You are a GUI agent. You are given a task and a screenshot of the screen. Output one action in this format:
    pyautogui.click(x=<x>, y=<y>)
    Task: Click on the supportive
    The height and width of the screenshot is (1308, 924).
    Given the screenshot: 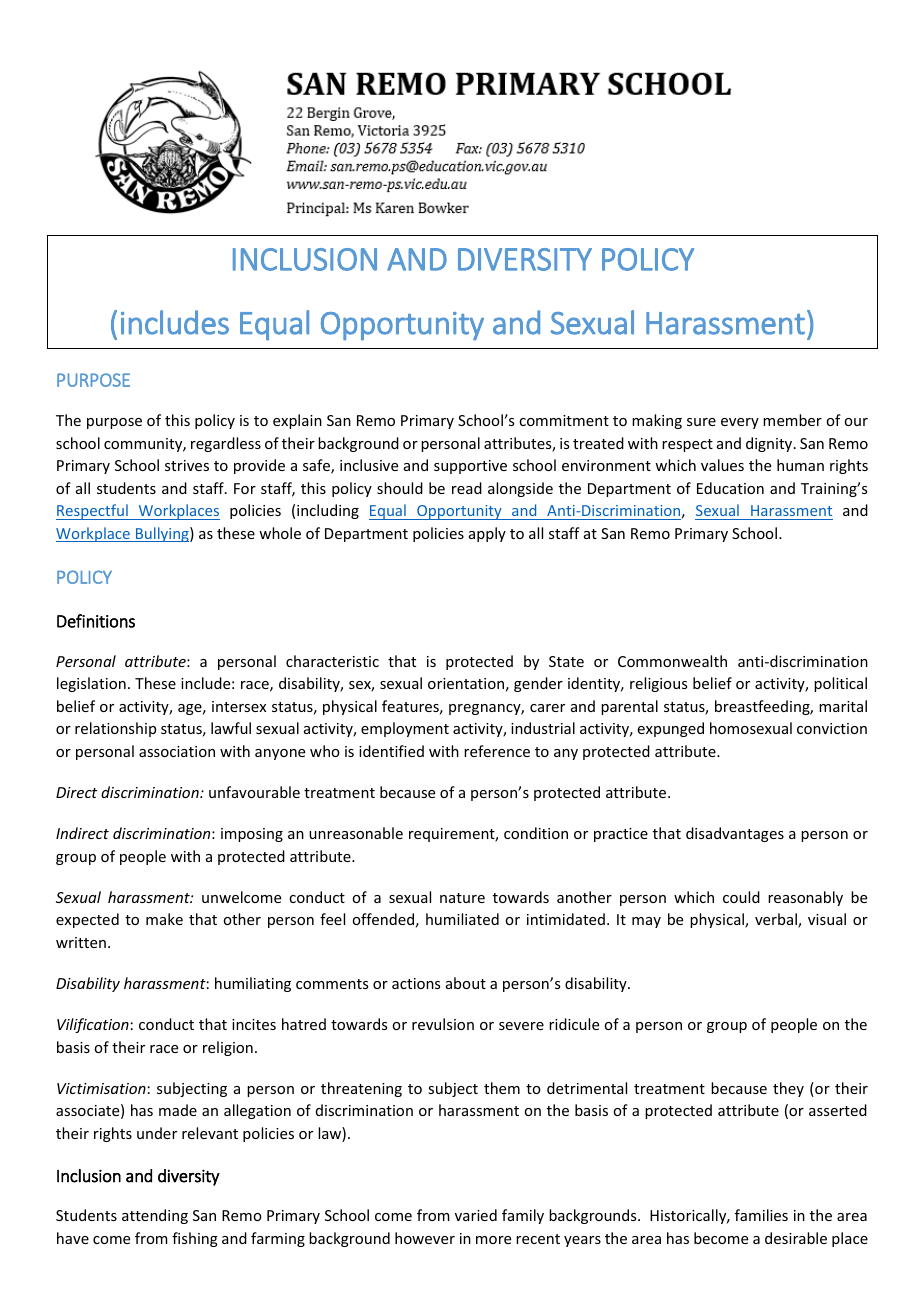 What is the action you would take?
    pyautogui.click(x=470, y=467)
